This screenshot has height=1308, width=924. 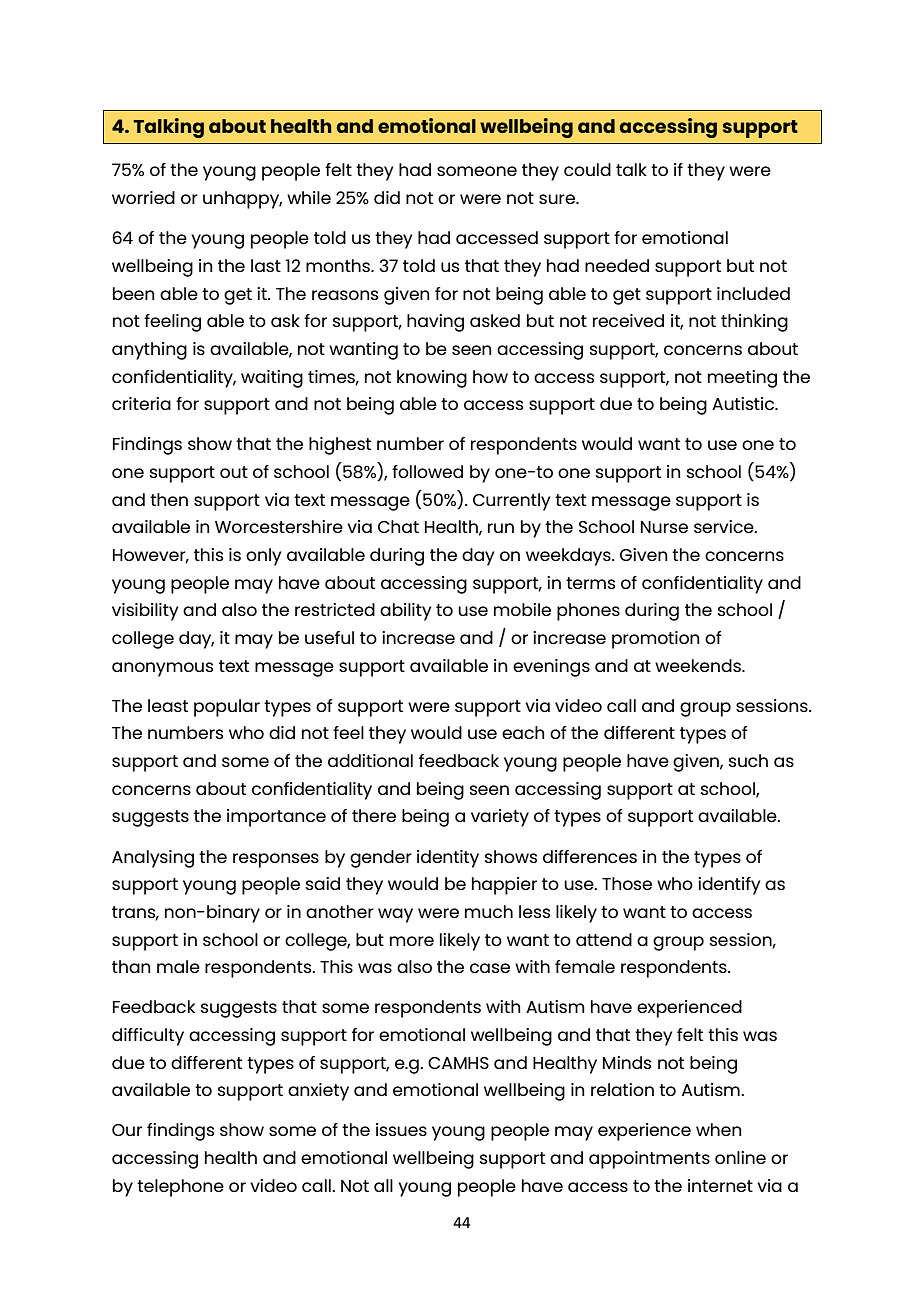 I want to click on sure, so click(x=558, y=199).
